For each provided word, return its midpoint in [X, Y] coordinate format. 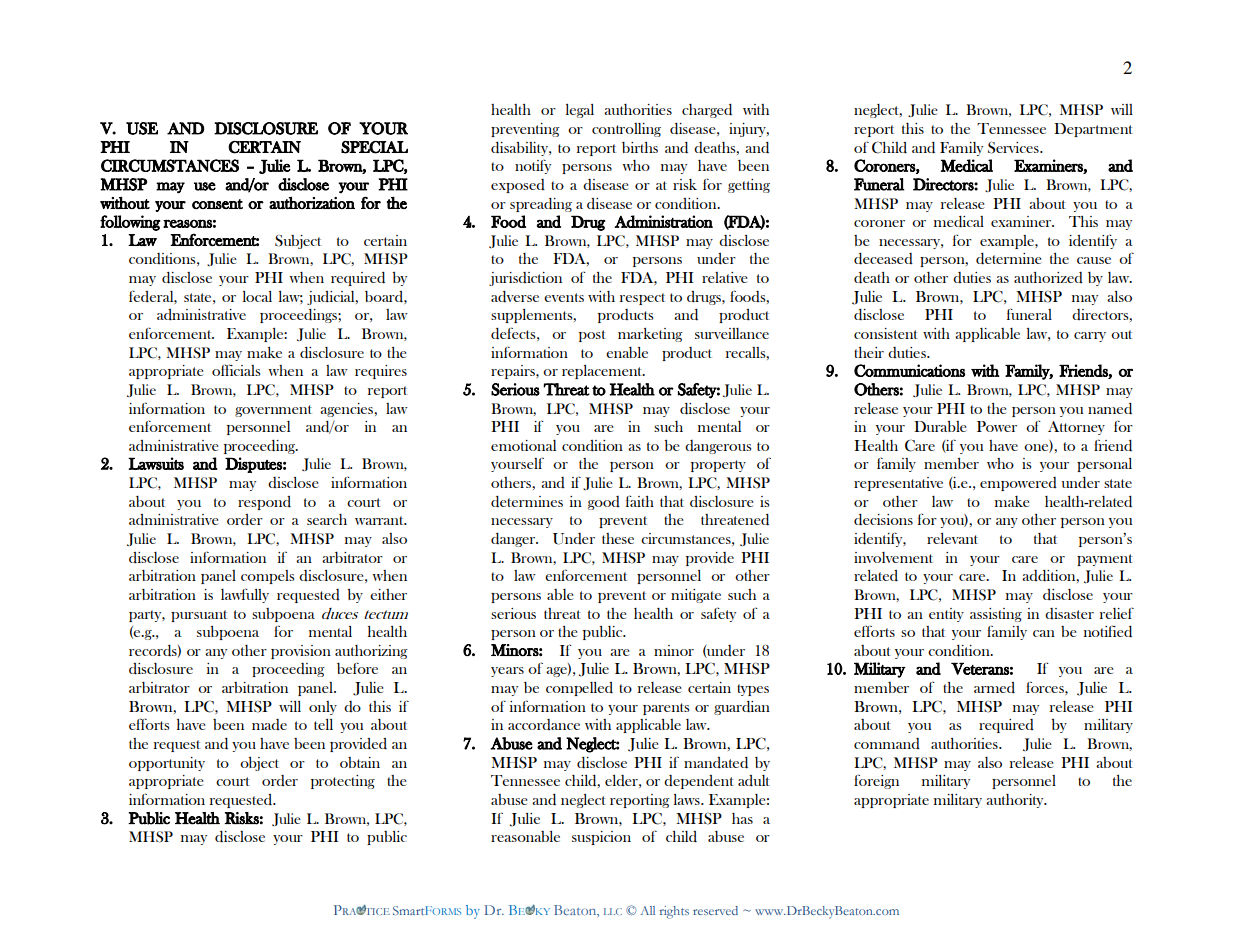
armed [994, 687]
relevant [952, 538]
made [269, 724]
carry [1090, 337]
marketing [650, 335]
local [257, 296]
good [604, 503]
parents [666, 709]
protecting [343, 782]
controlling [626, 130]
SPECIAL [374, 147]
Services [1014, 147]
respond [264, 503]
